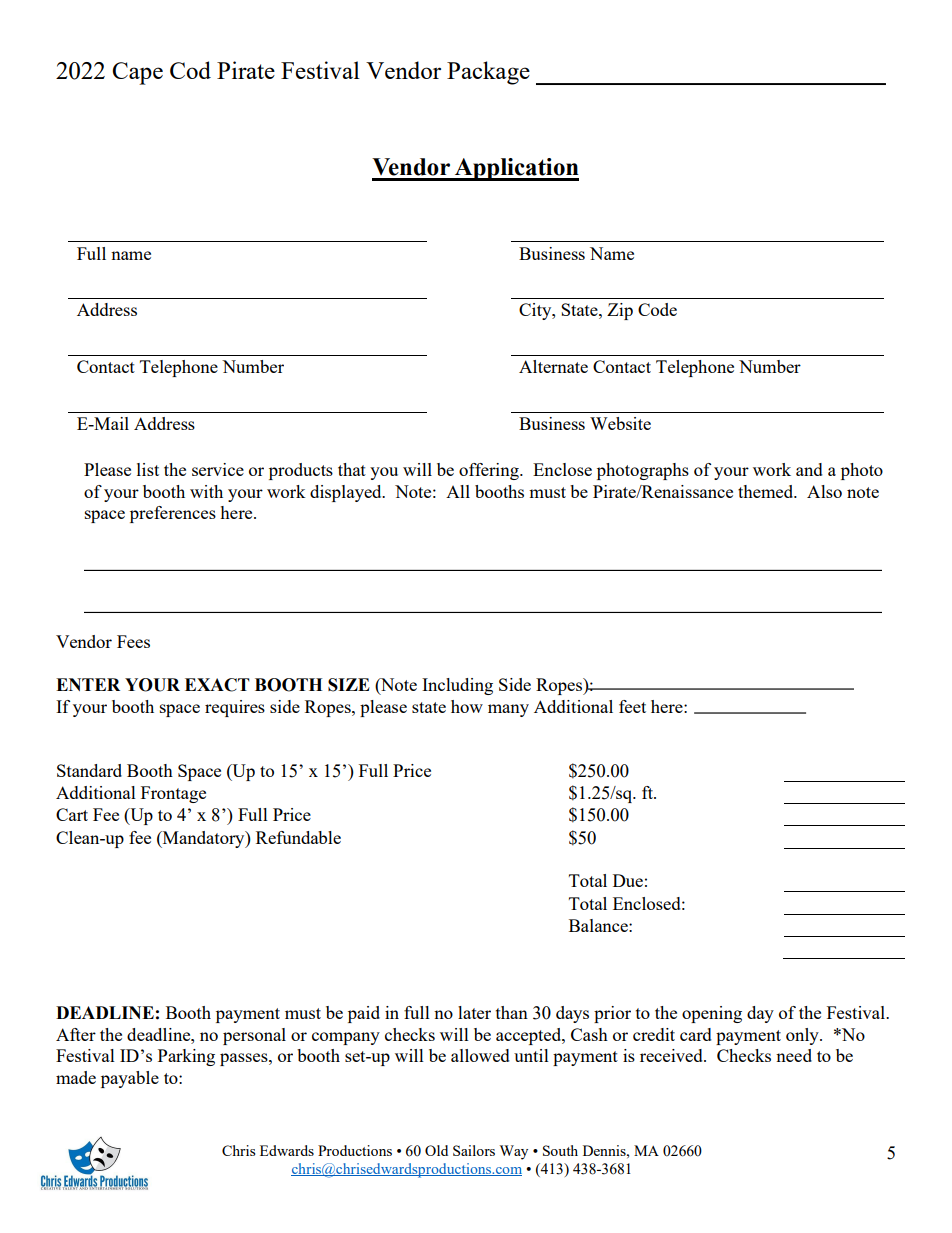 The image size is (952, 1233). What do you see at coordinates (516, 169) in the image?
I see `Application` at bounding box center [516, 169].
